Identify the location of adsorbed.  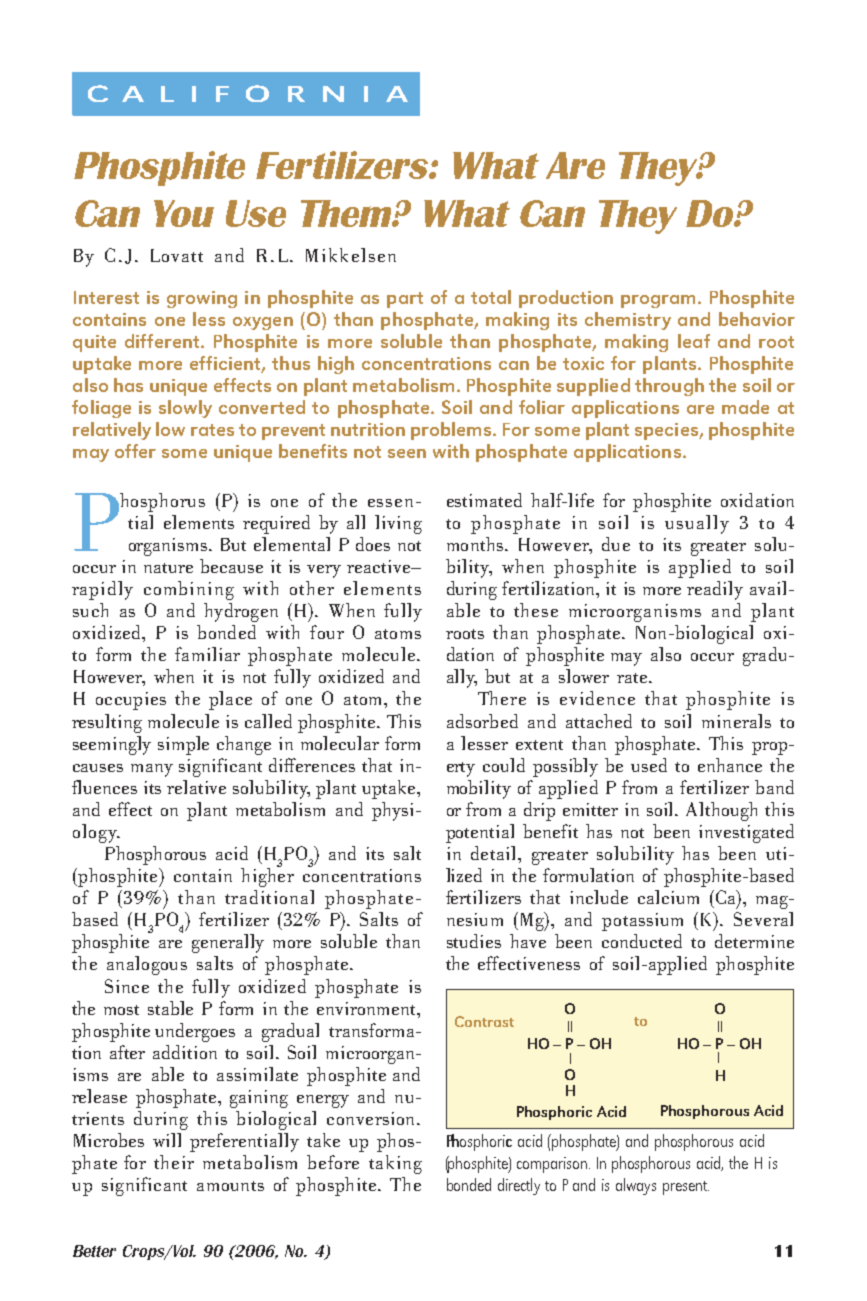
(482, 721).
